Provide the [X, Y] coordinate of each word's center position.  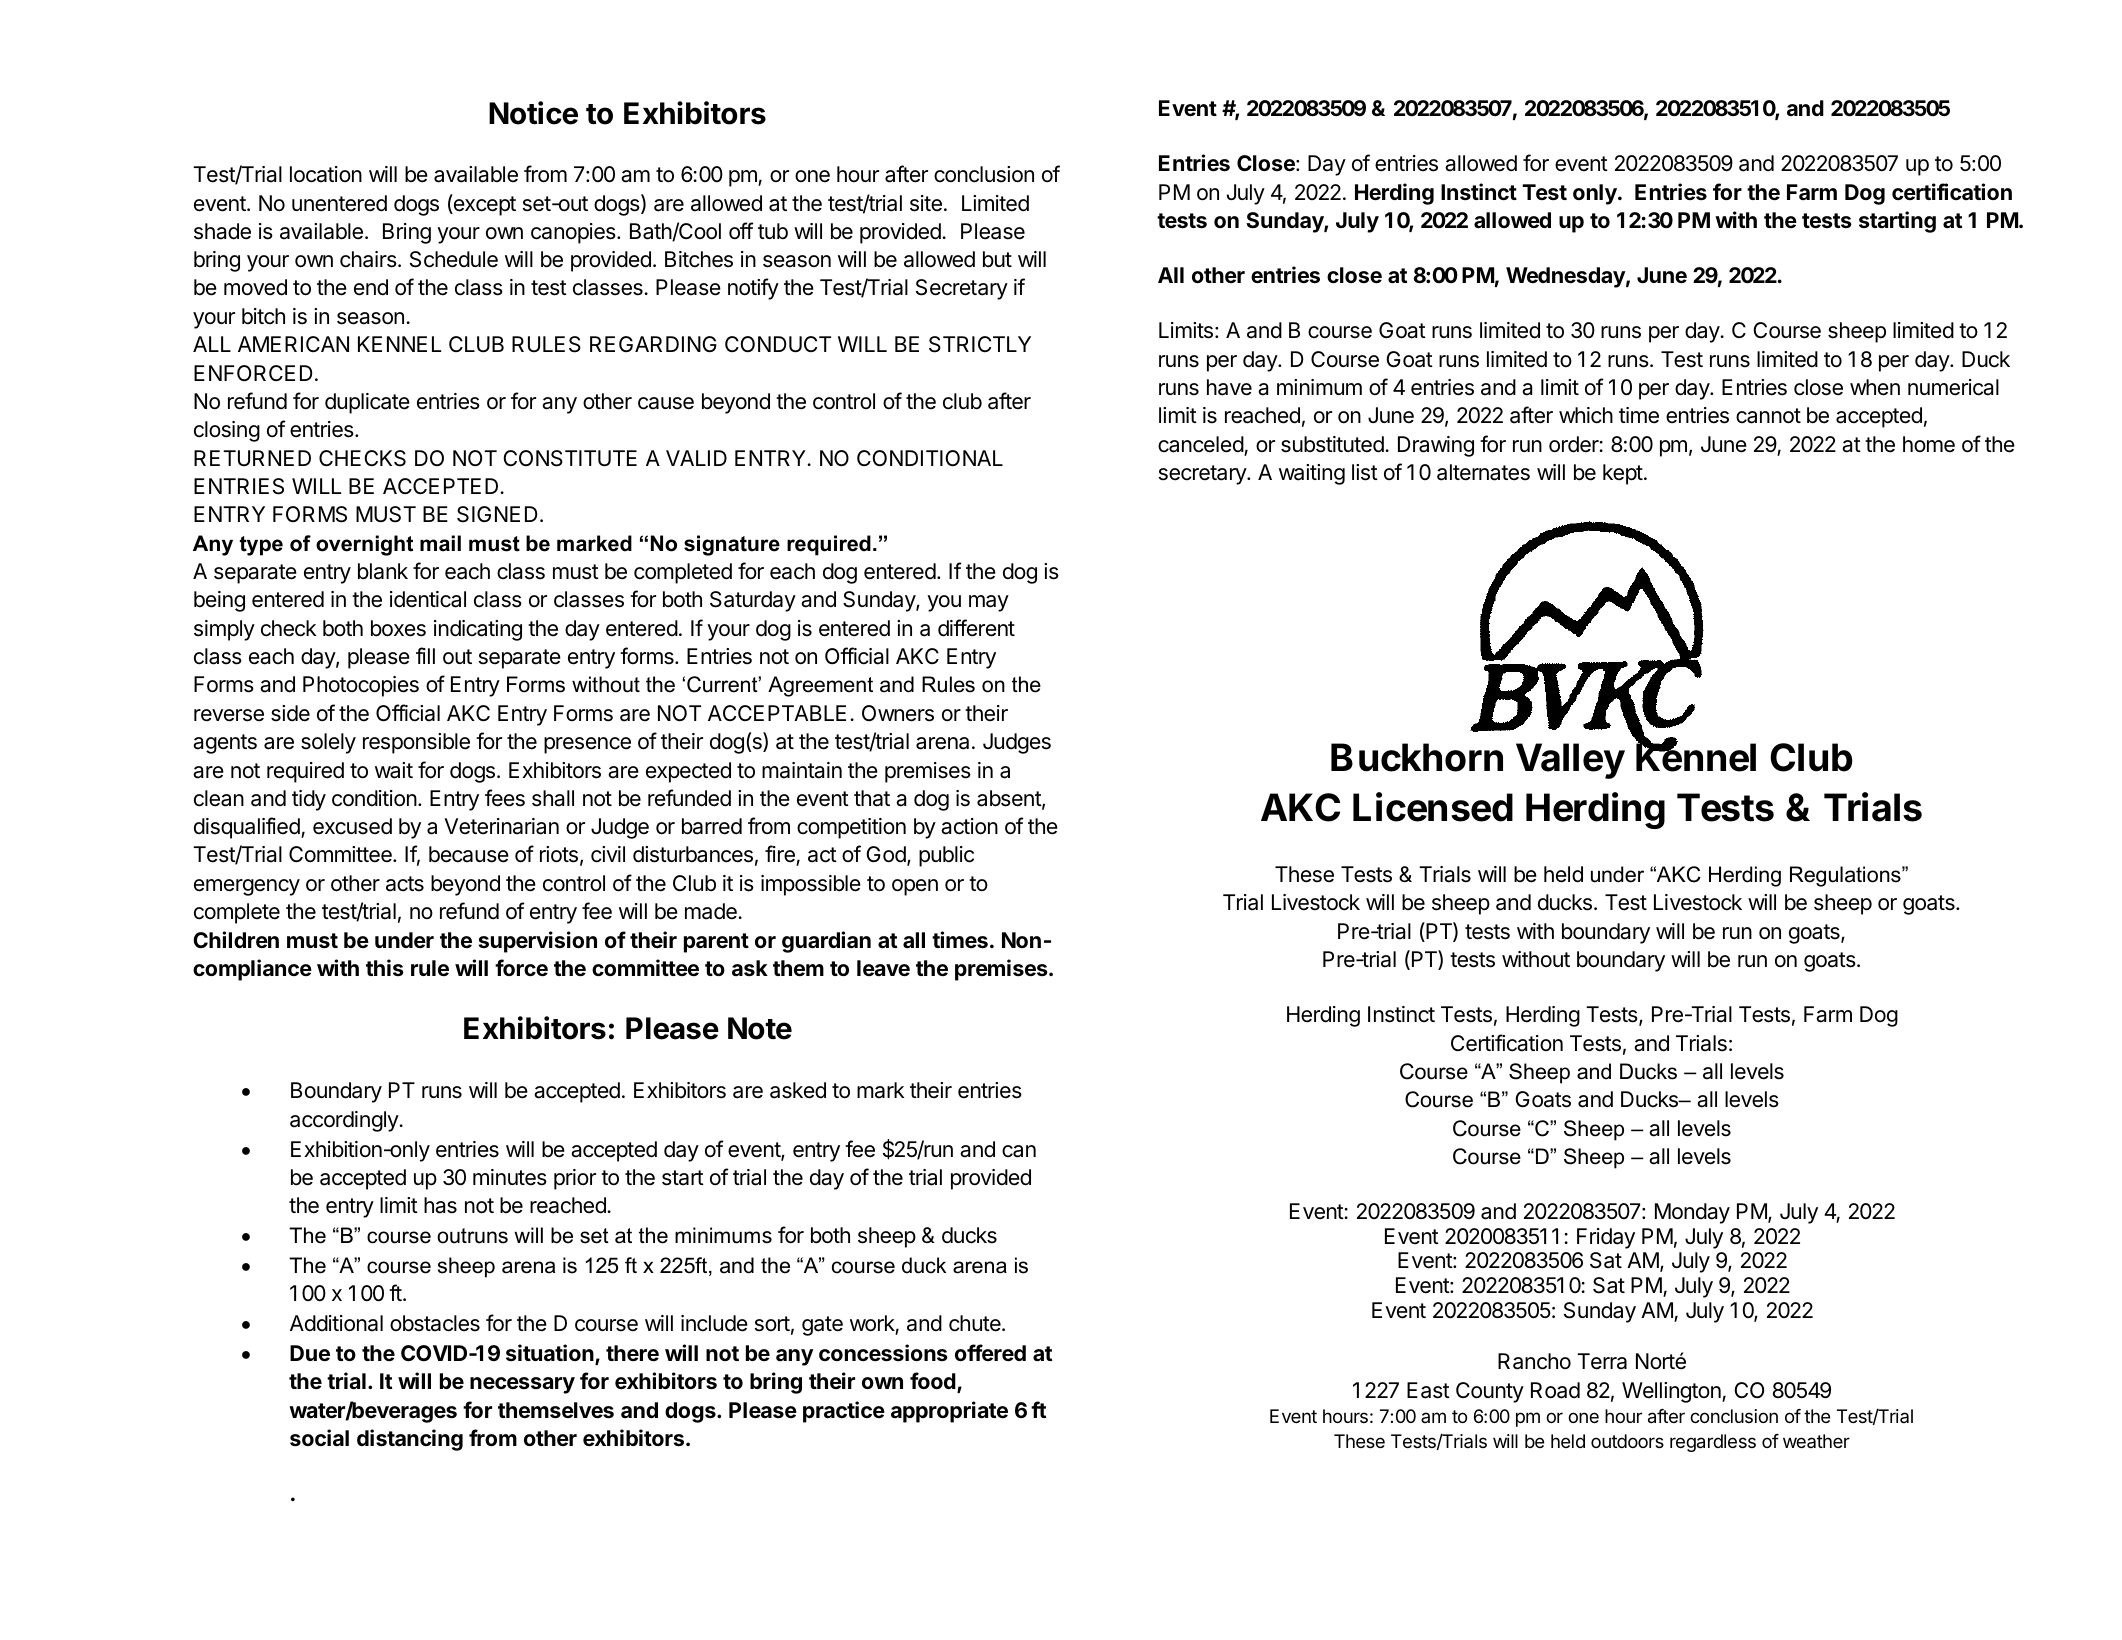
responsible [416, 743]
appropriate [949, 1412]
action [969, 826]
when [1875, 387]
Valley [1570, 761]
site [926, 203]
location [326, 174]
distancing [410, 1440]
